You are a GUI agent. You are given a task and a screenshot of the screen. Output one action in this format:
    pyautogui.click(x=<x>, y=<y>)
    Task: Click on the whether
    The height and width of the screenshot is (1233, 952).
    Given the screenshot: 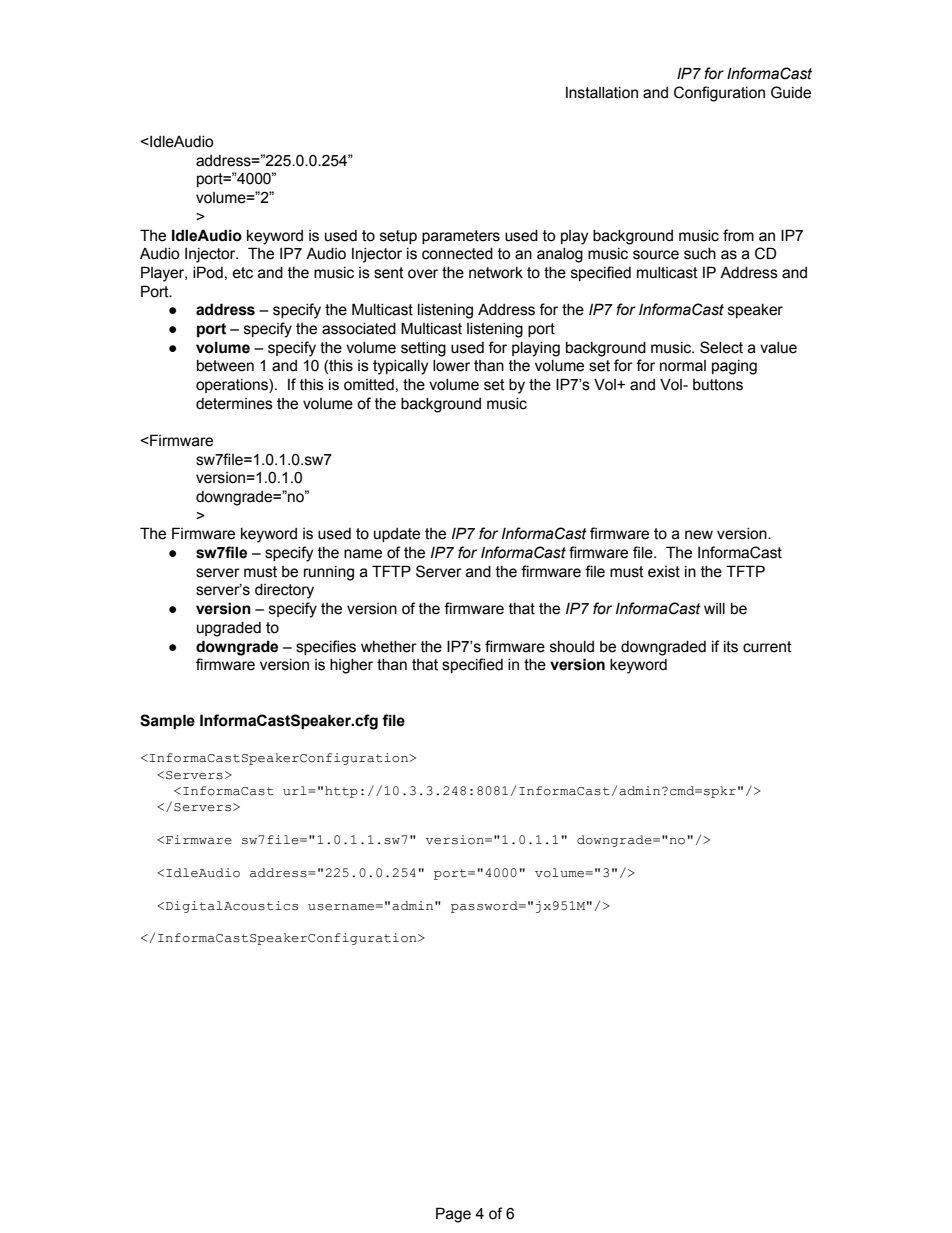 What is the action you would take?
    pyautogui.click(x=389, y=647)
